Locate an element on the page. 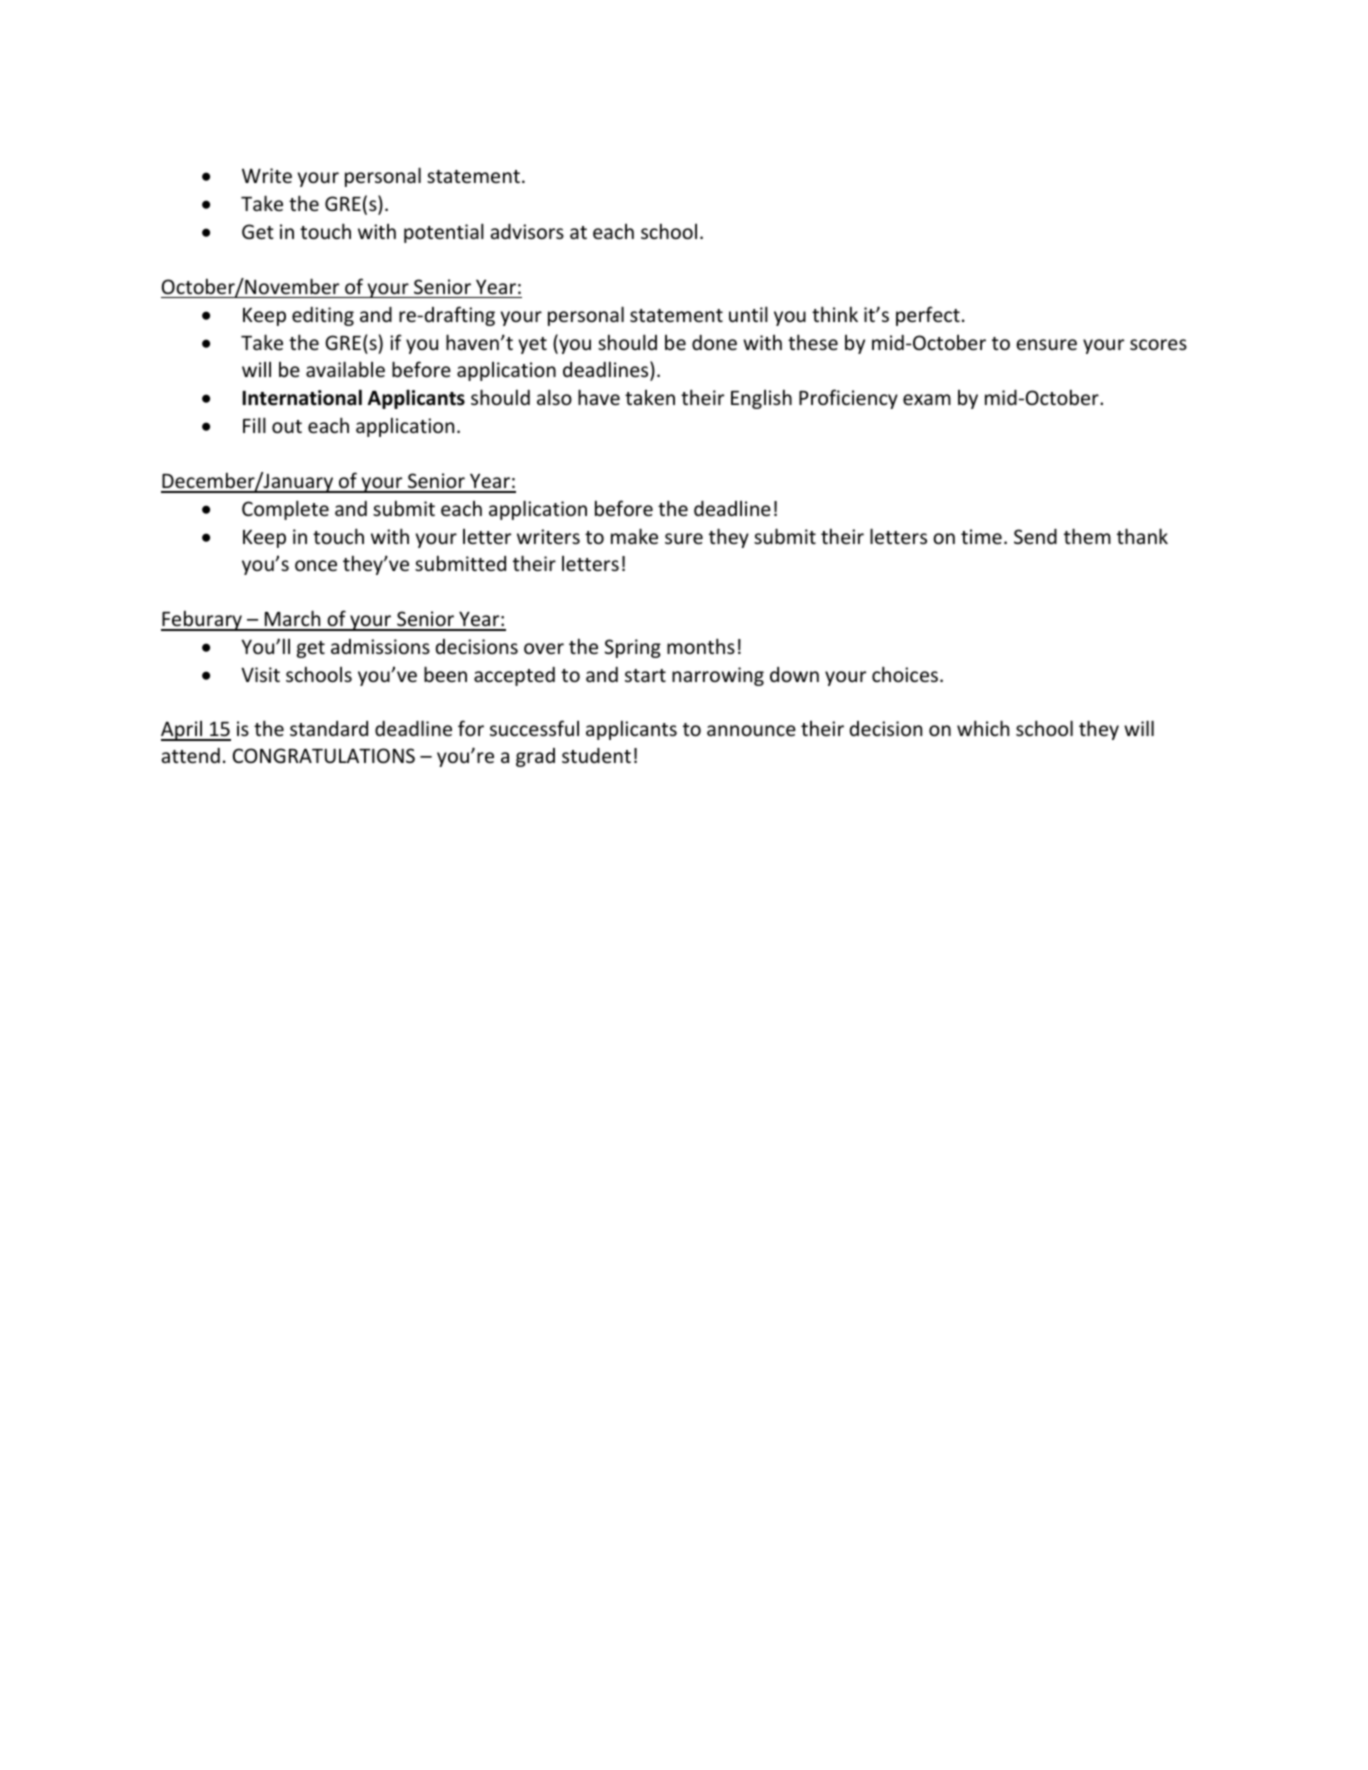 This page has height=1770, width=1368. advisors is located at coordinates (527, 231).
